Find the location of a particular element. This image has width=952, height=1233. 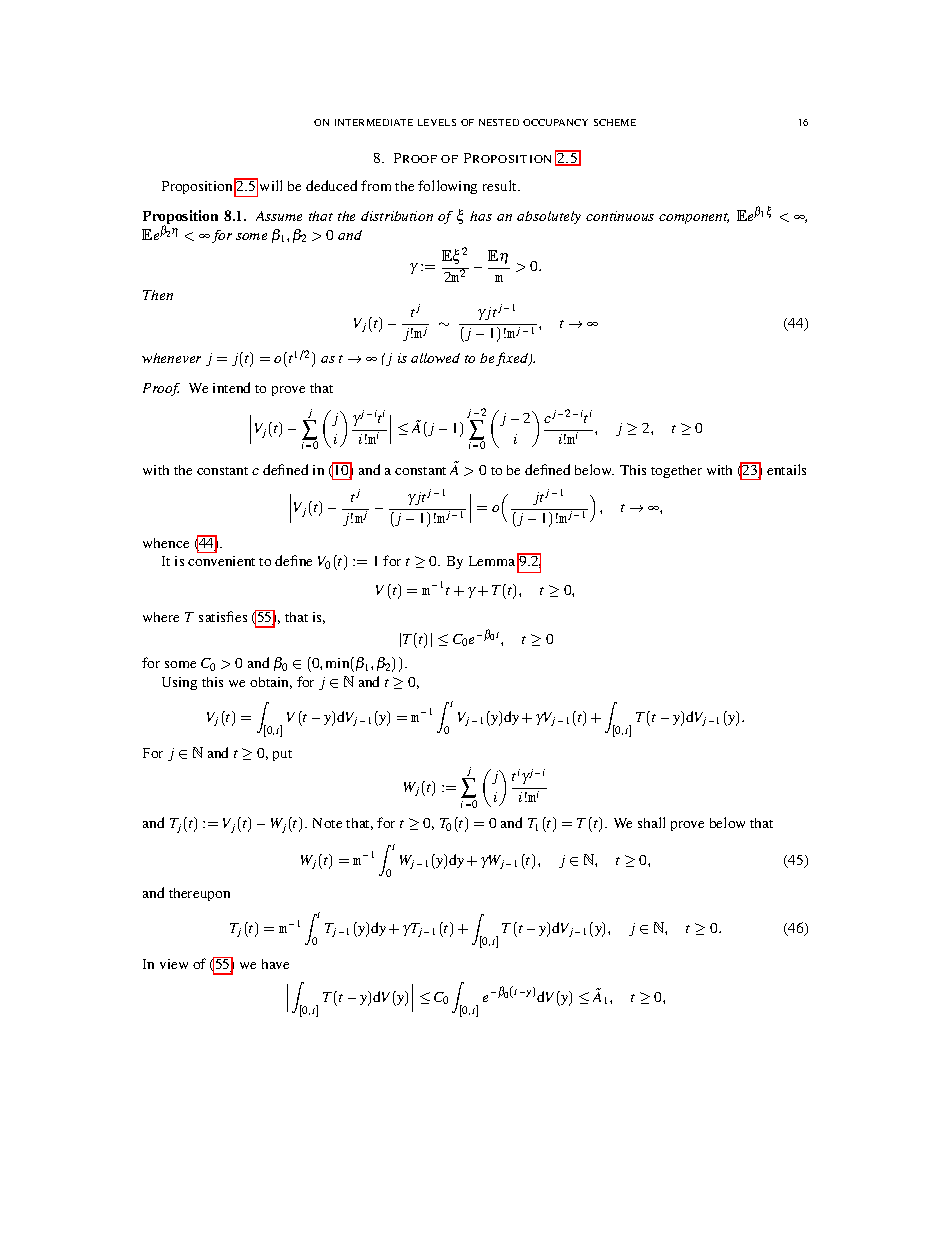

NESTED is located at coordinates (499, 122).
